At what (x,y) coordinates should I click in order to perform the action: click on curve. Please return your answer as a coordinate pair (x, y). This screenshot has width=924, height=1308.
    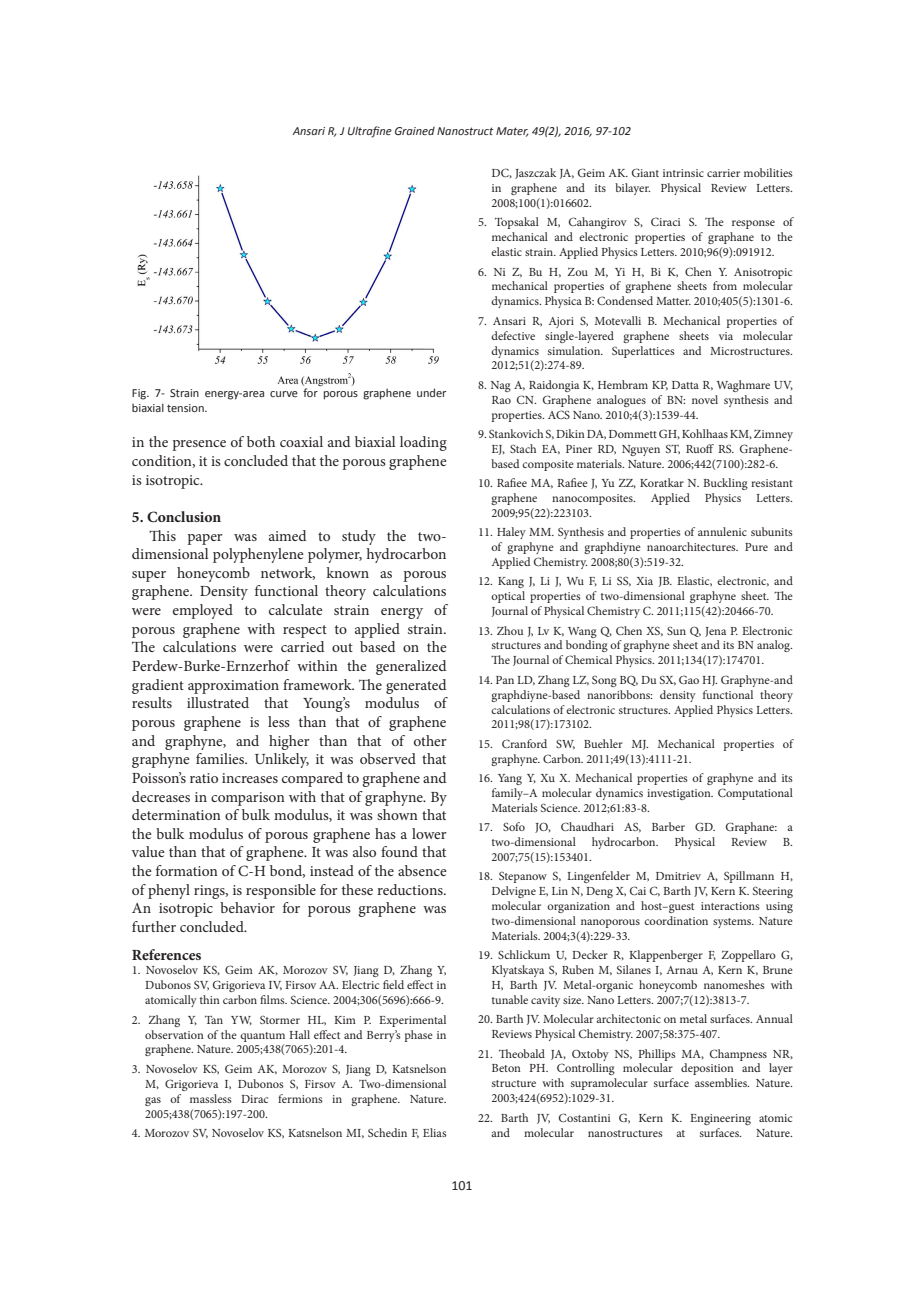
    Looking at the image, I should click on (284, 394).
